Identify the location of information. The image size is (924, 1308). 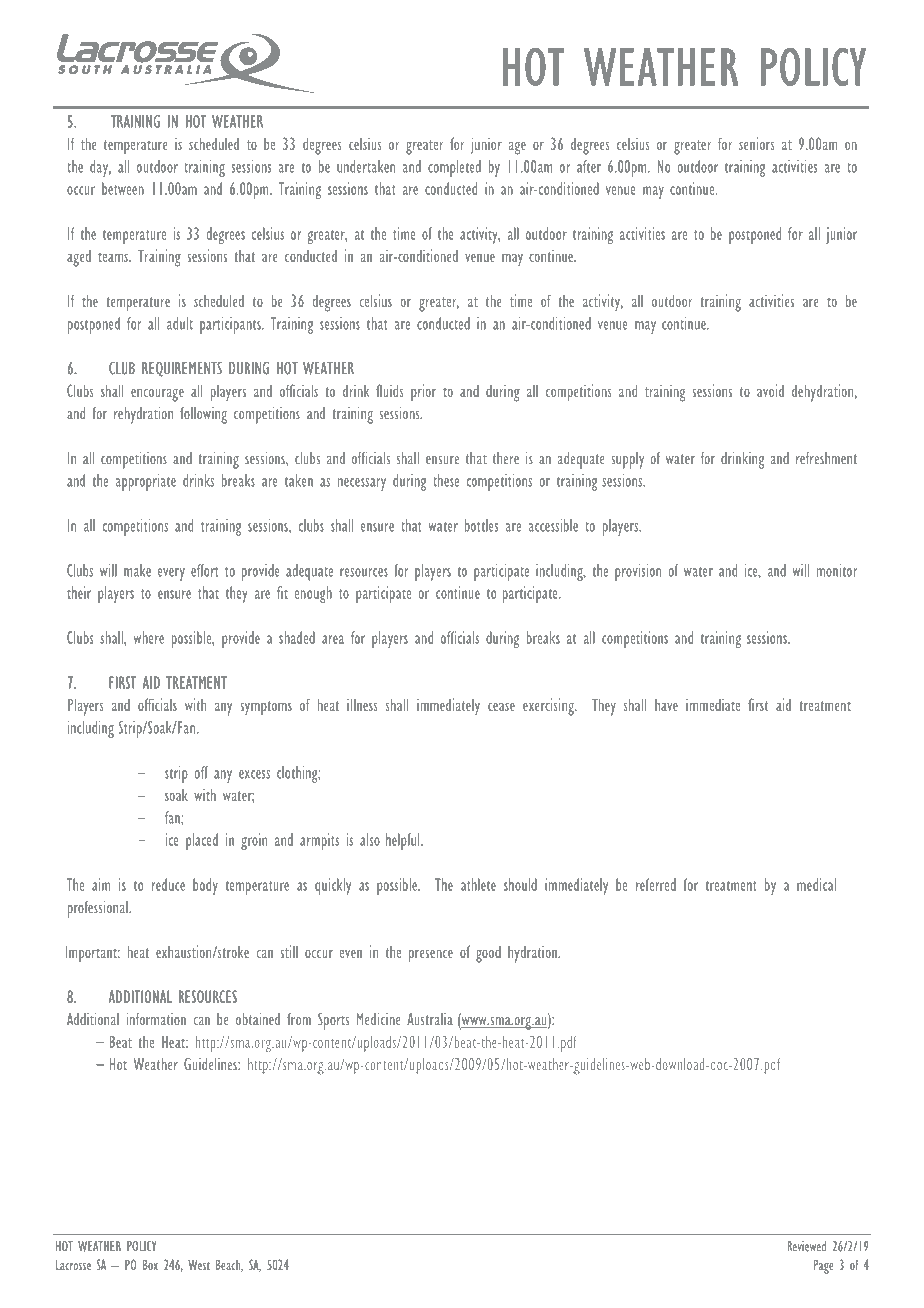
(156, 1019).
